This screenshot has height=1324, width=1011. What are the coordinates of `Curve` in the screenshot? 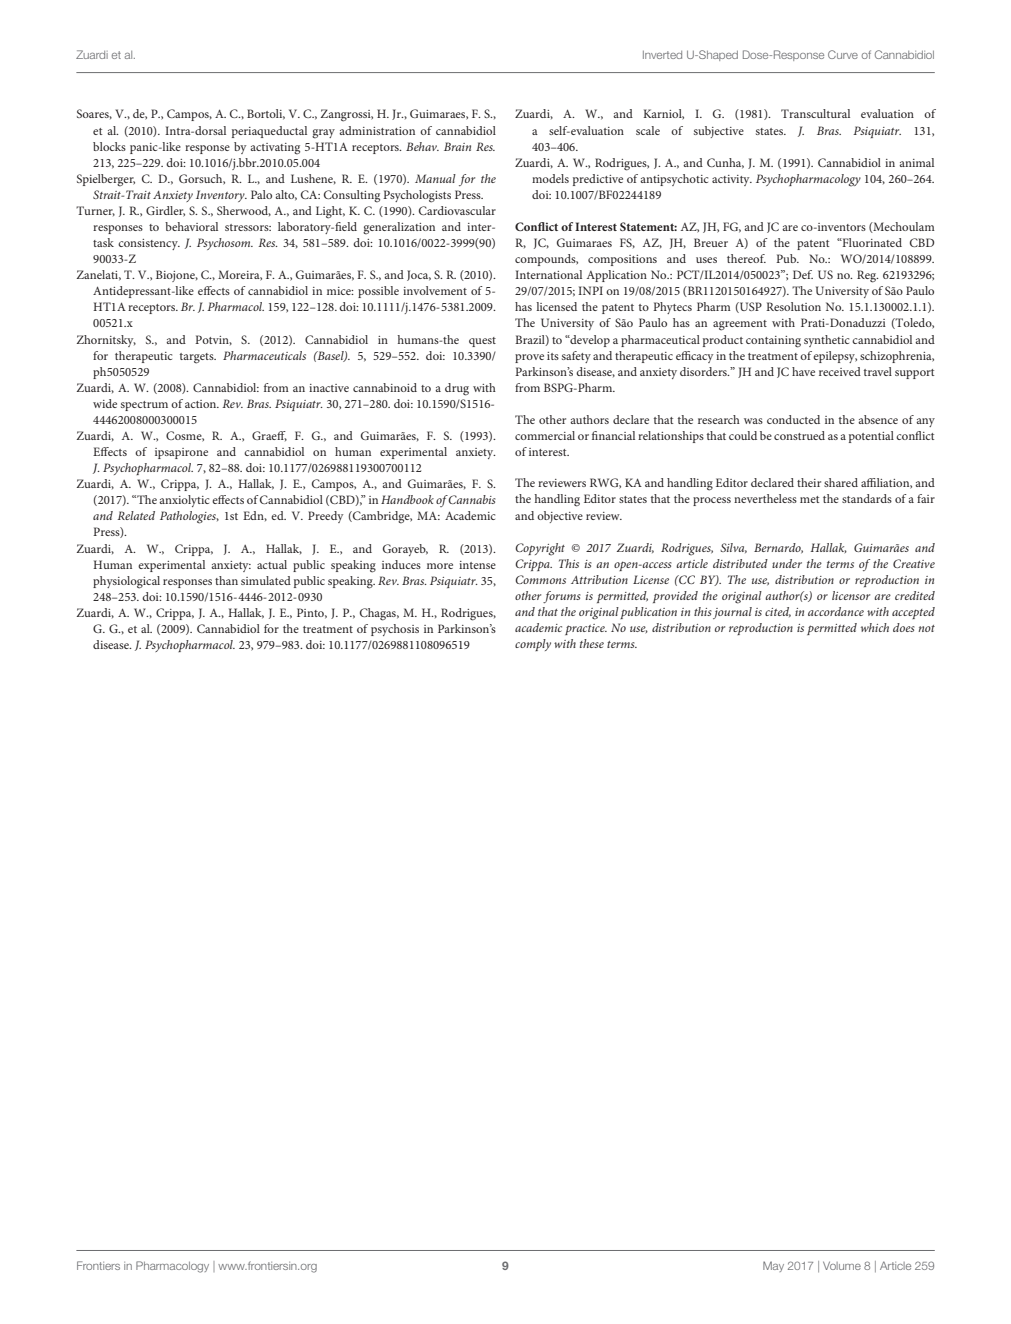 It's located at (843, 54).
